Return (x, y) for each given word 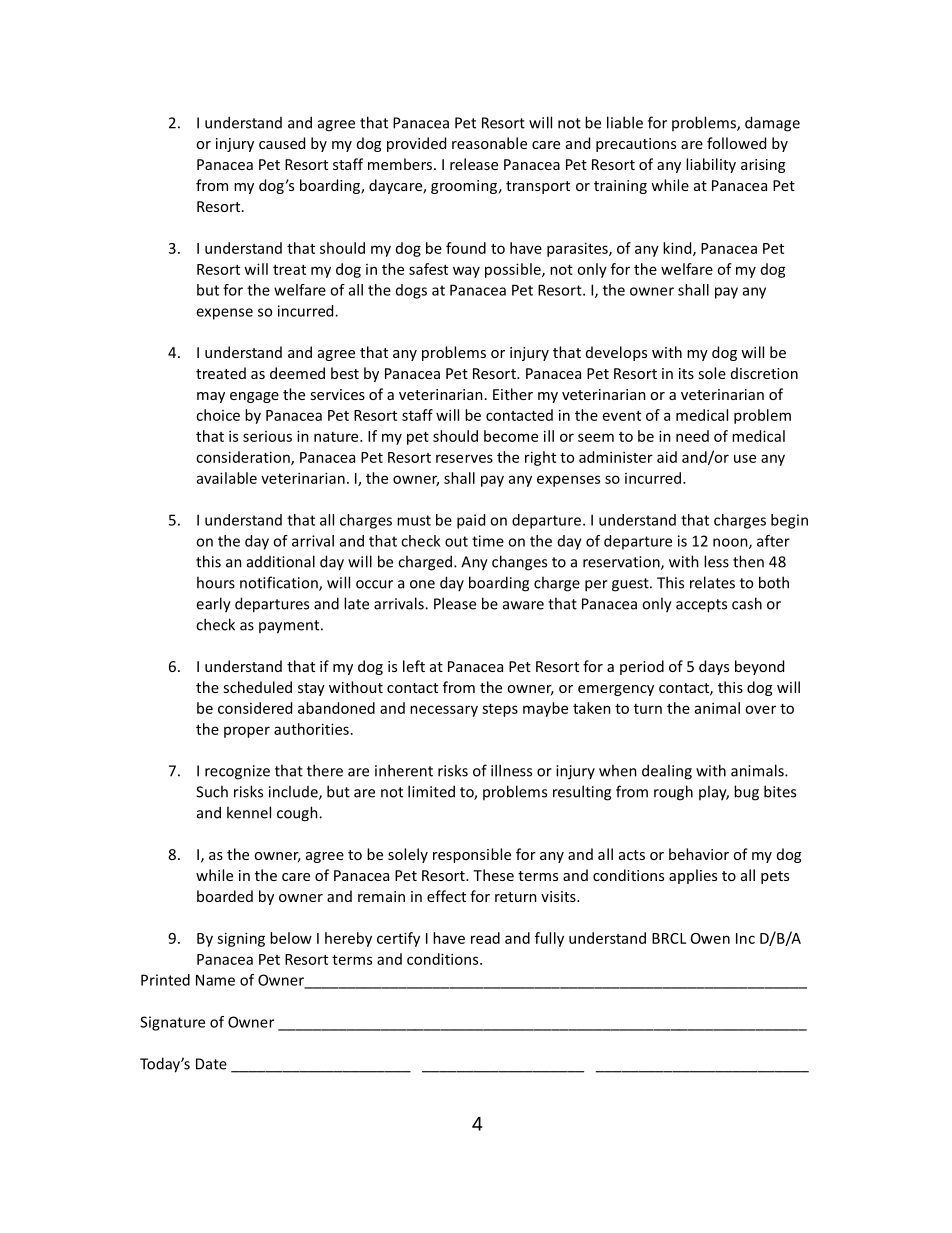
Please (455, 603)
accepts (701, 606)
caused (282, 143)
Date (211, 1064)
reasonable (489, 143)
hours (216, 582)
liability (711, 165)
